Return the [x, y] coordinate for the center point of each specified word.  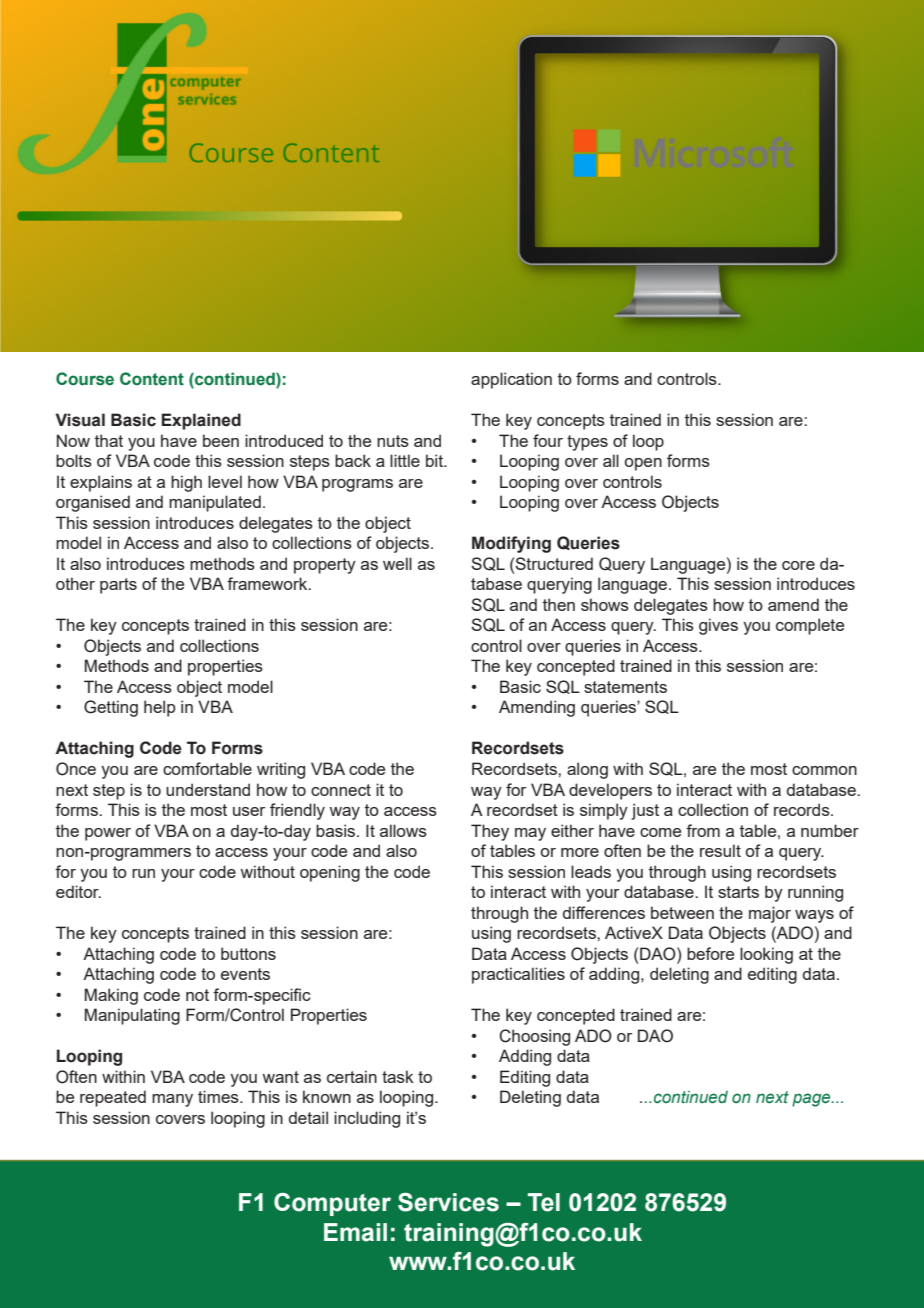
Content [152, 379]
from [703, 830]
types [587, 443]
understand [208, 789]
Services [448, 1202]
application [511, 380]
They [490, 832]
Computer [332, 1204]
